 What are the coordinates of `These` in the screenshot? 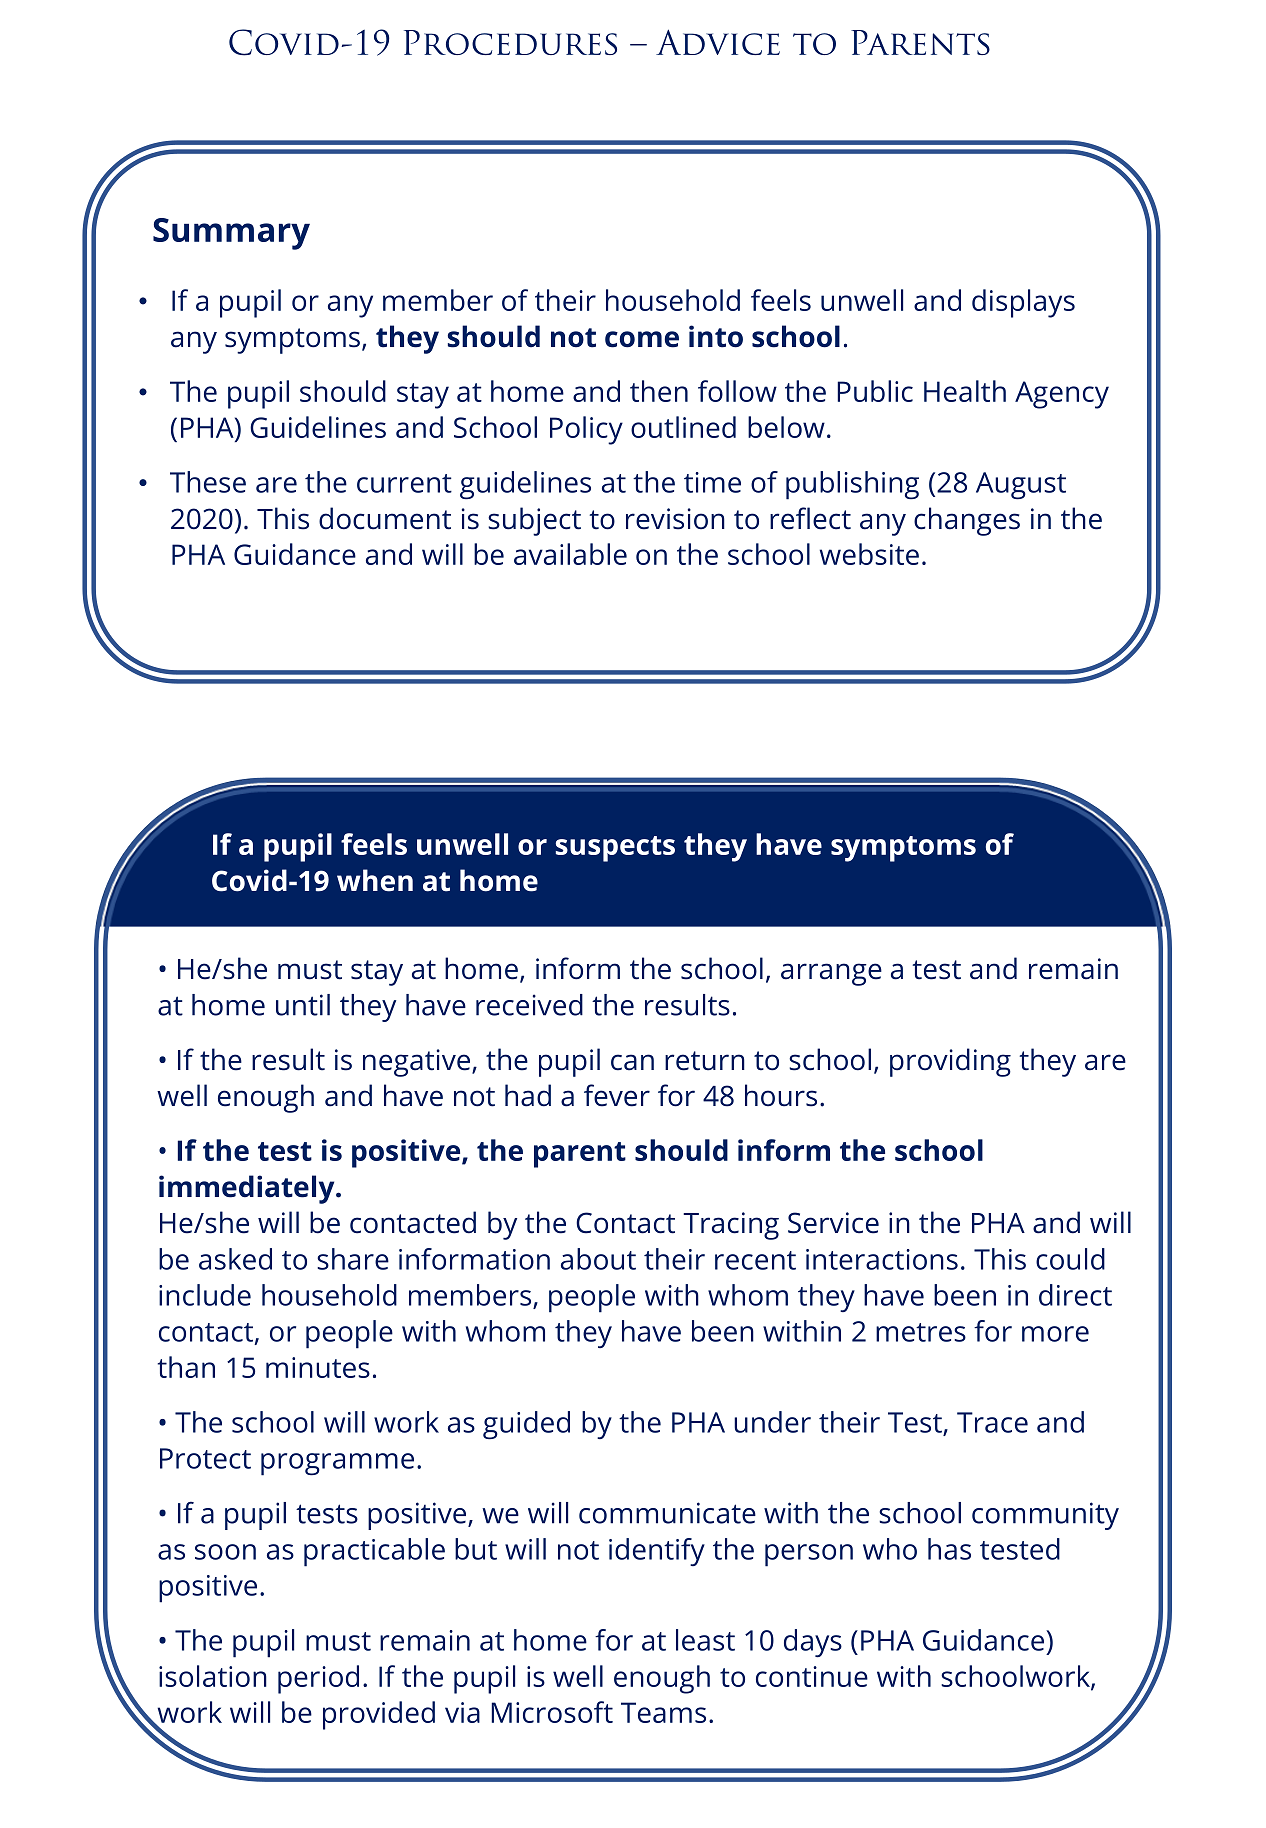 It's located at (208, 482).
